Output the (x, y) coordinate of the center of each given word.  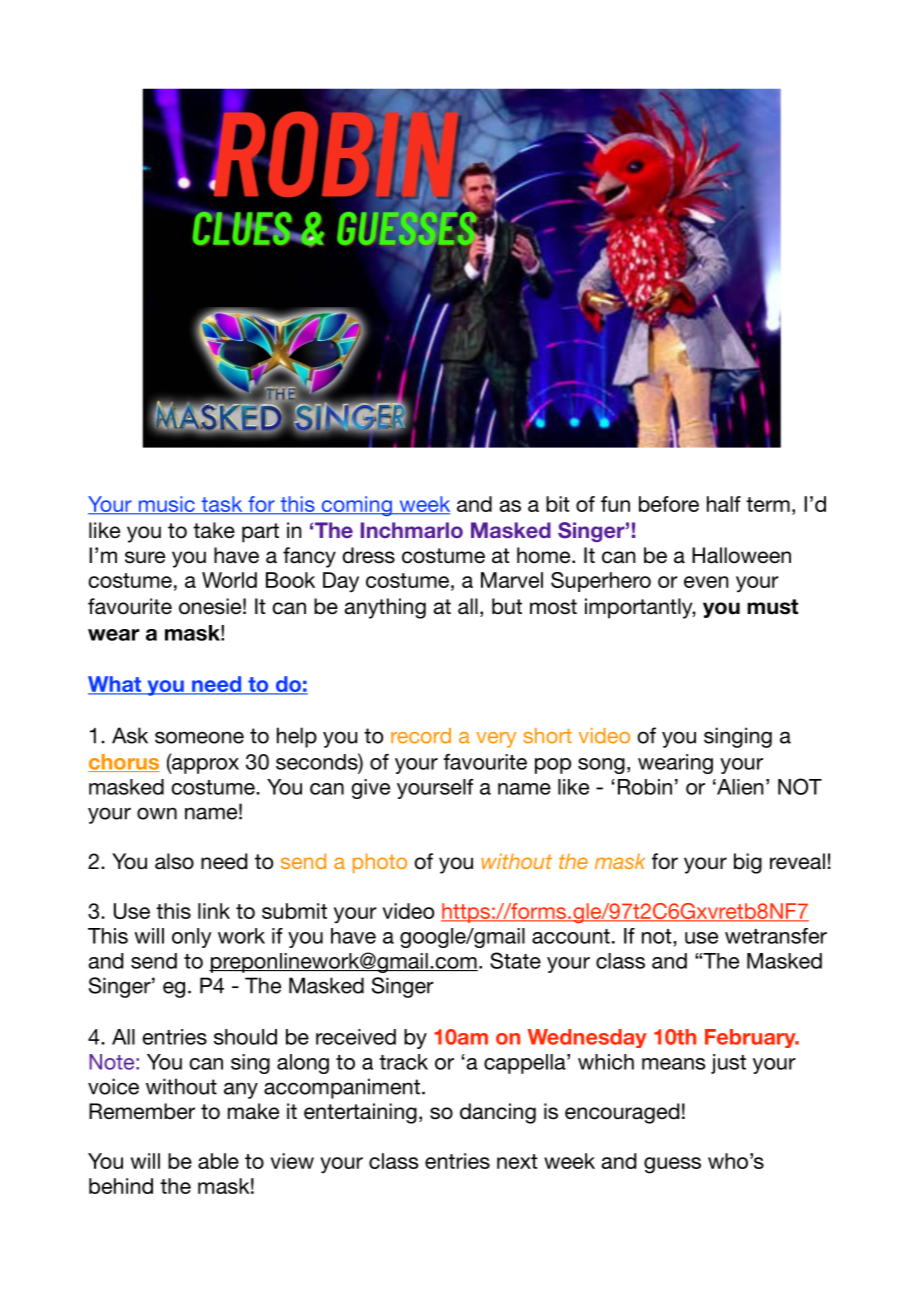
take (214, 530)
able (218, 1161)
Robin (645, 787)
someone (199, 737)
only (192, 938)
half (724, 504)
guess (672, 1165)
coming (356, 506)
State (515, 960)
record (421, 736)
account (571, 936)
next (517, 1161)
